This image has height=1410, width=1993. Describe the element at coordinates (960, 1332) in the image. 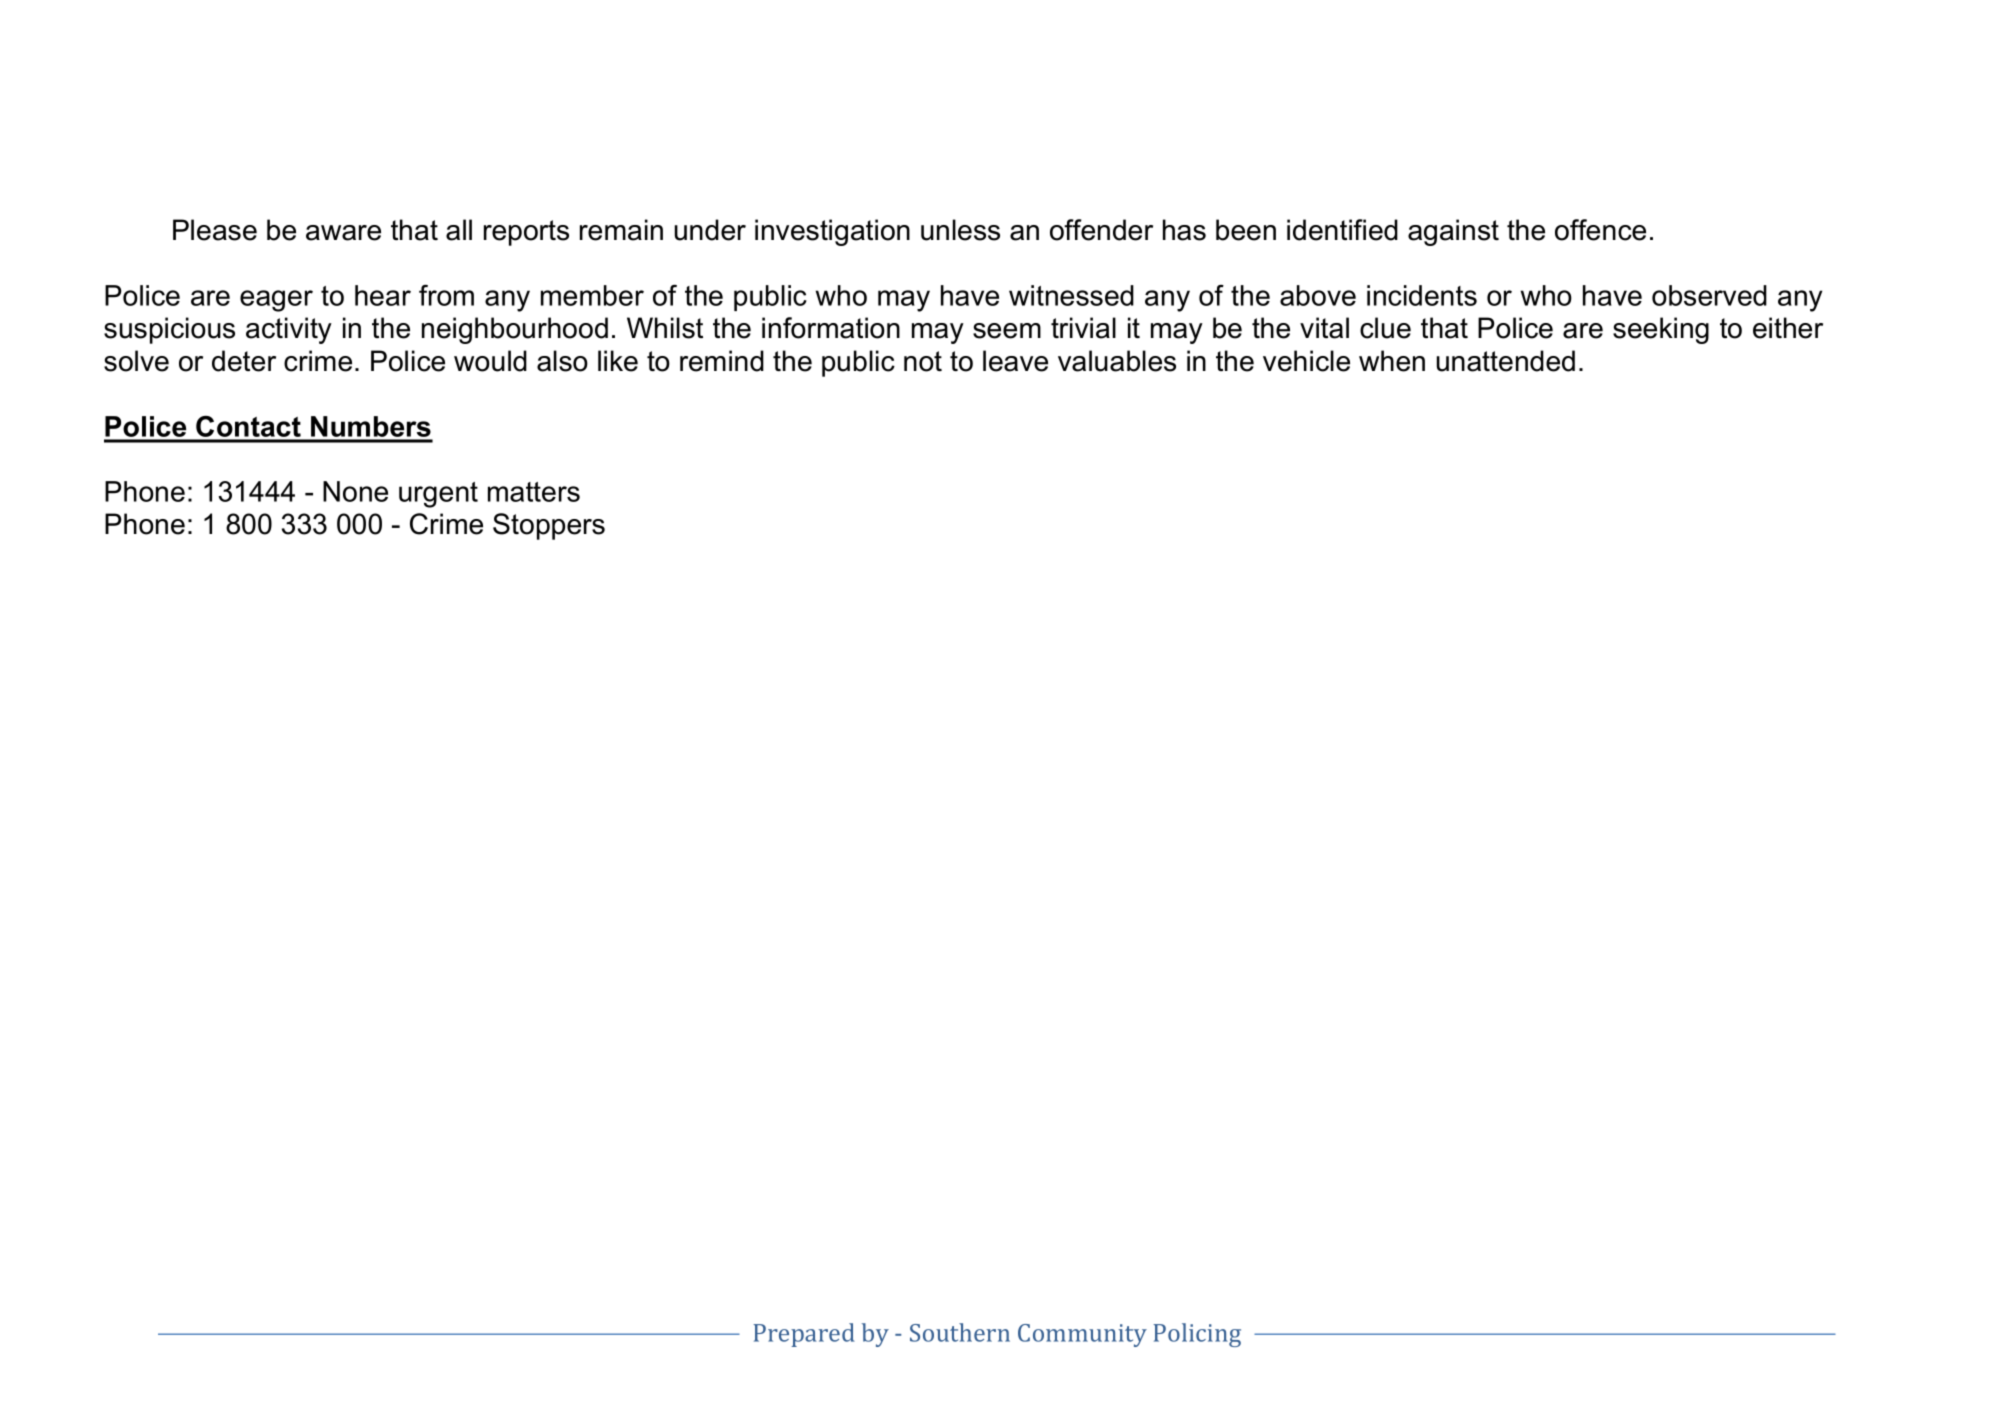

I see `Southern` at that location.
